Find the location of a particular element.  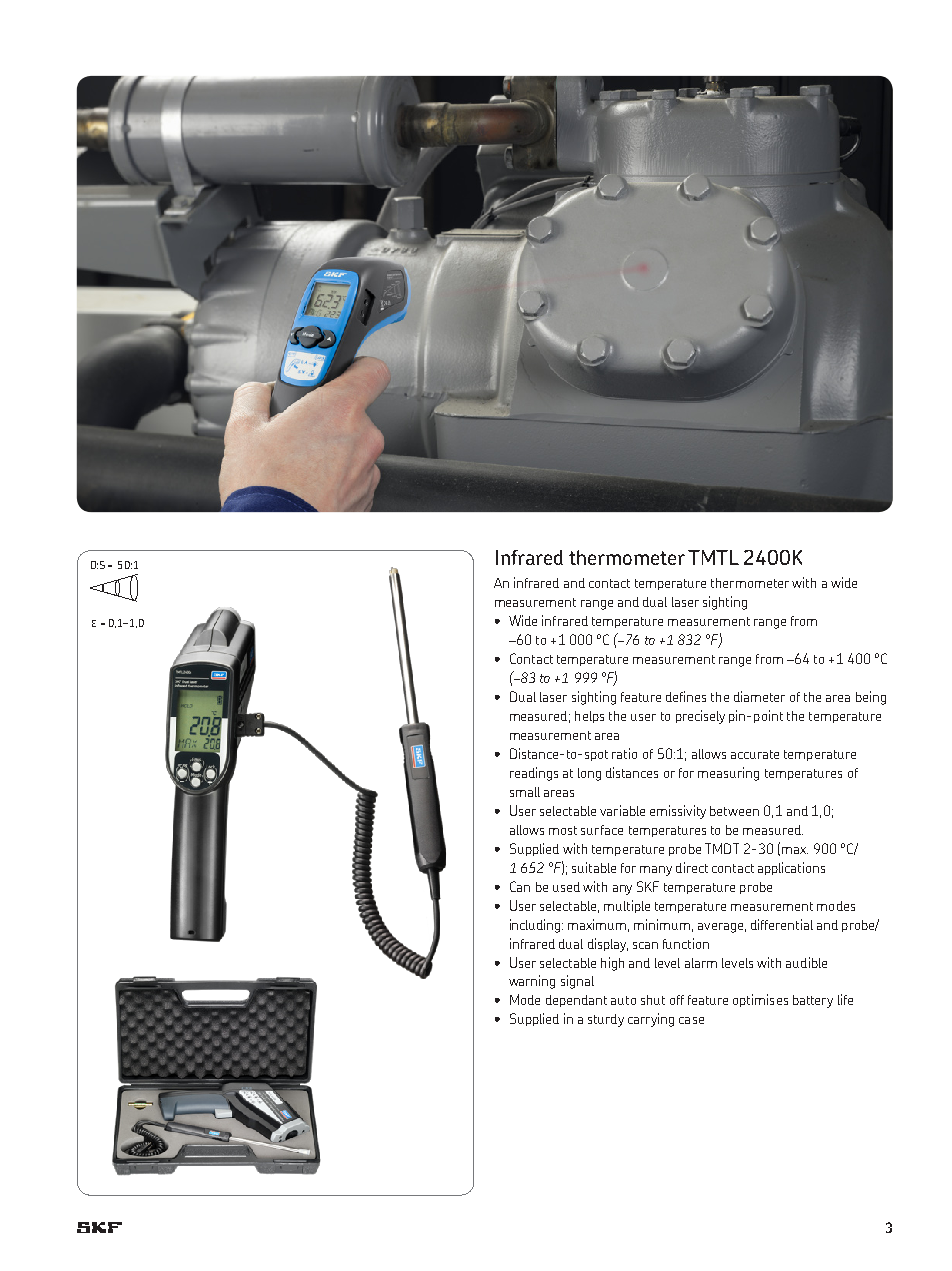

precisely is located at coordinates (700, 717).
